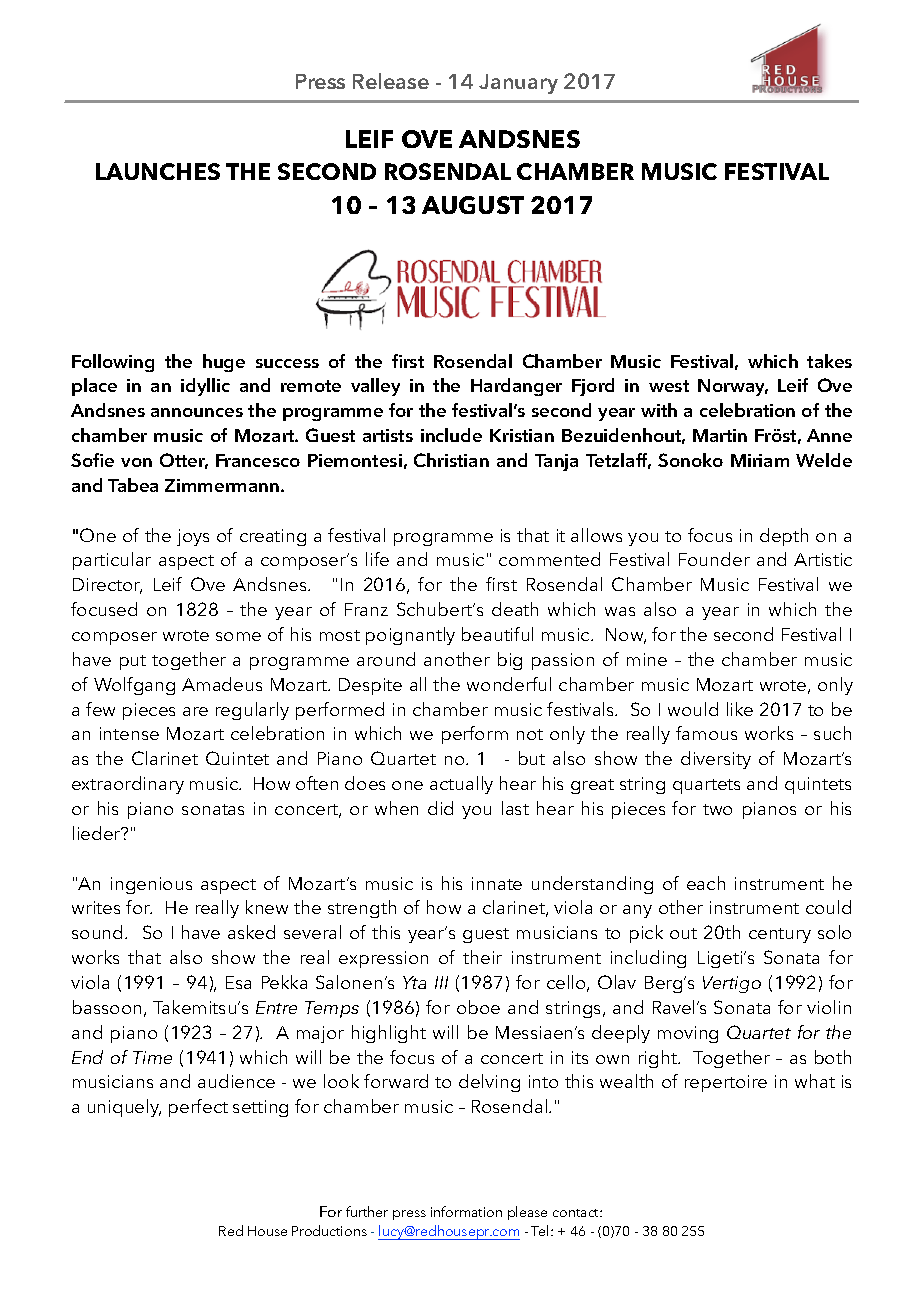 The height and width of the screenshot is (1308, 924). I want to click on January, so click(518, 84).
